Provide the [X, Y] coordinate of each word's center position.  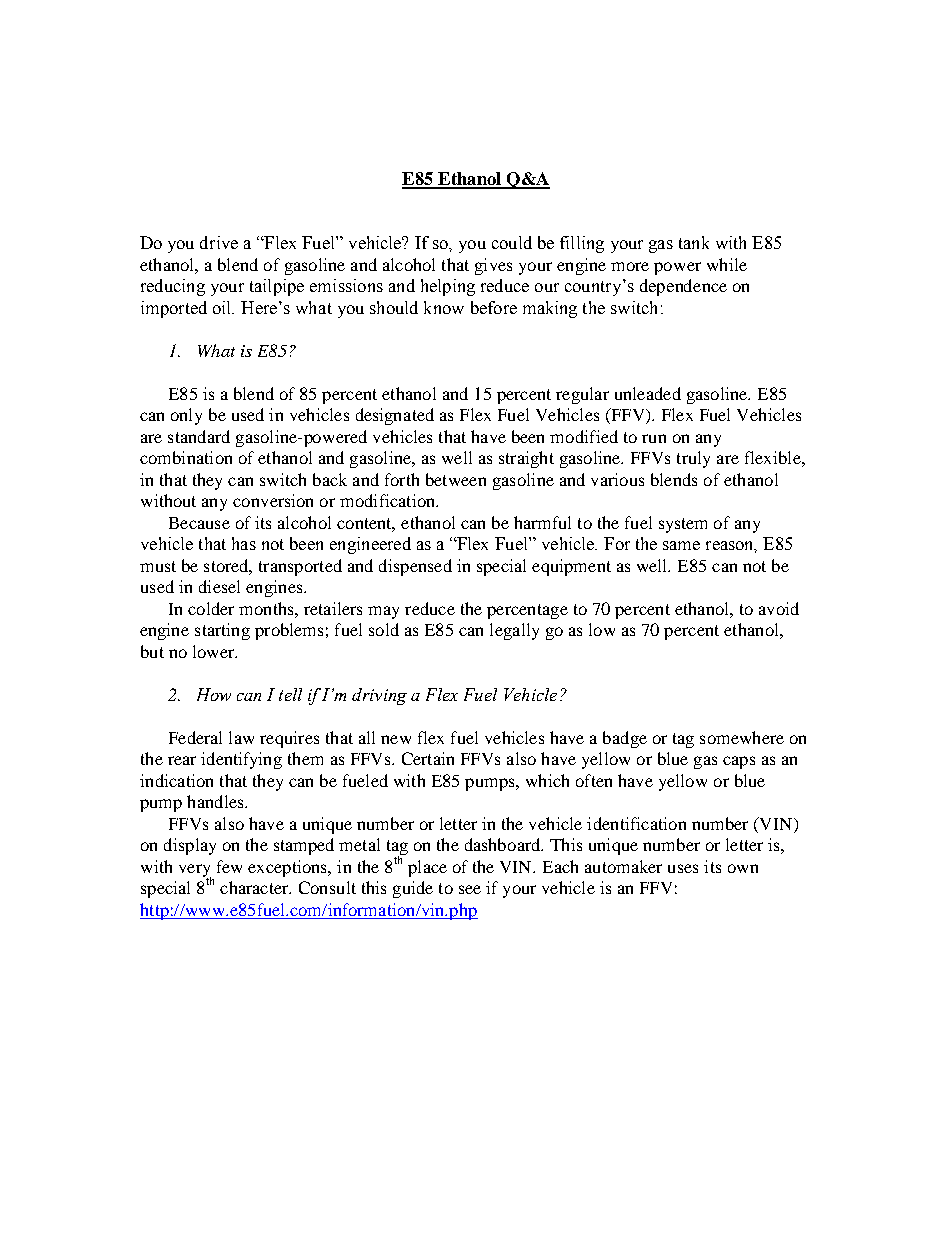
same [681, 545]
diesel [219, 586]
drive [219, 242]
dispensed [415, 567]
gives [493, 266]
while [727, 264]
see [470, 889]
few [229, 866]
